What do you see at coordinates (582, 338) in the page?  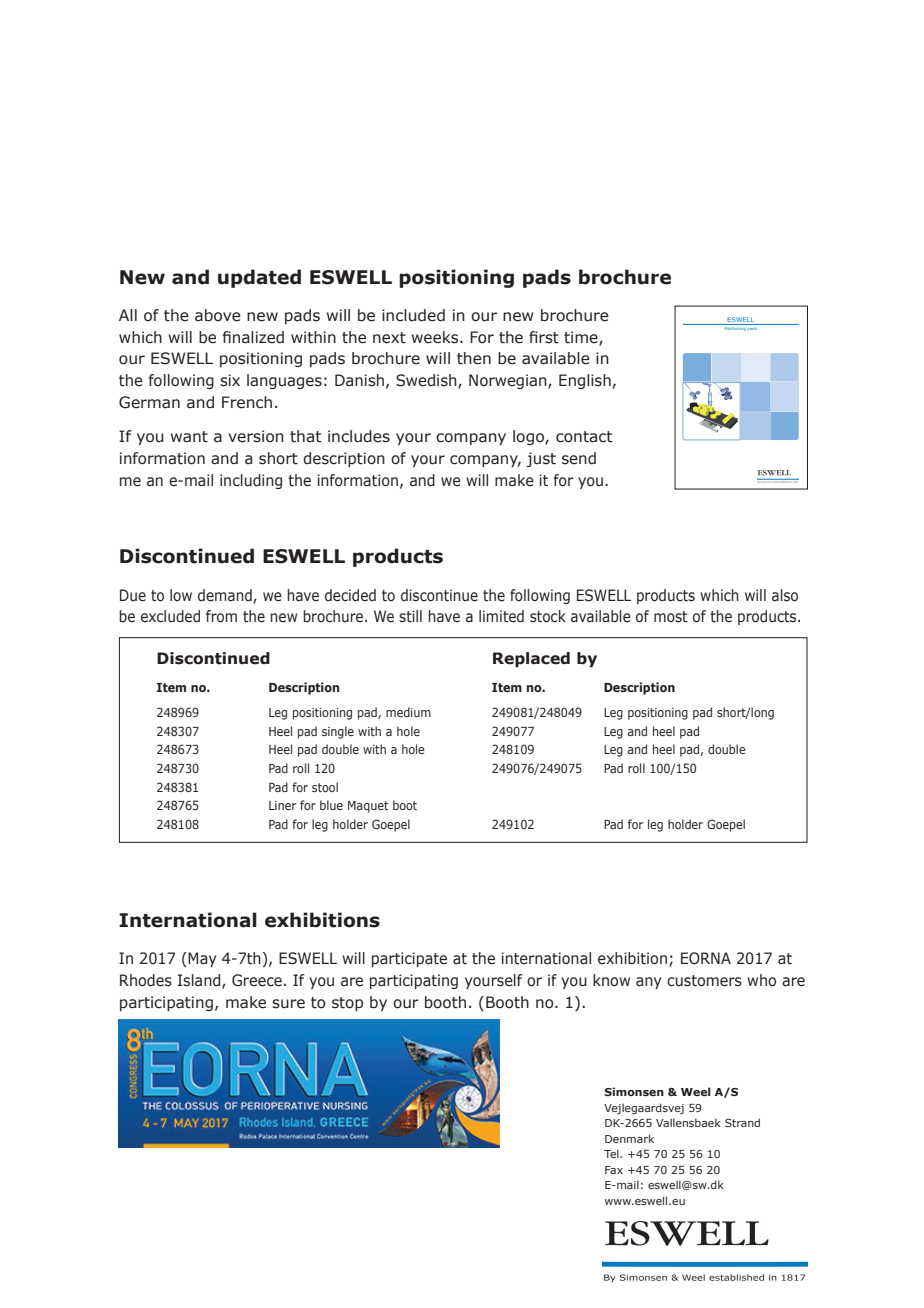 I see `time` at bounding box center [582, 338].
